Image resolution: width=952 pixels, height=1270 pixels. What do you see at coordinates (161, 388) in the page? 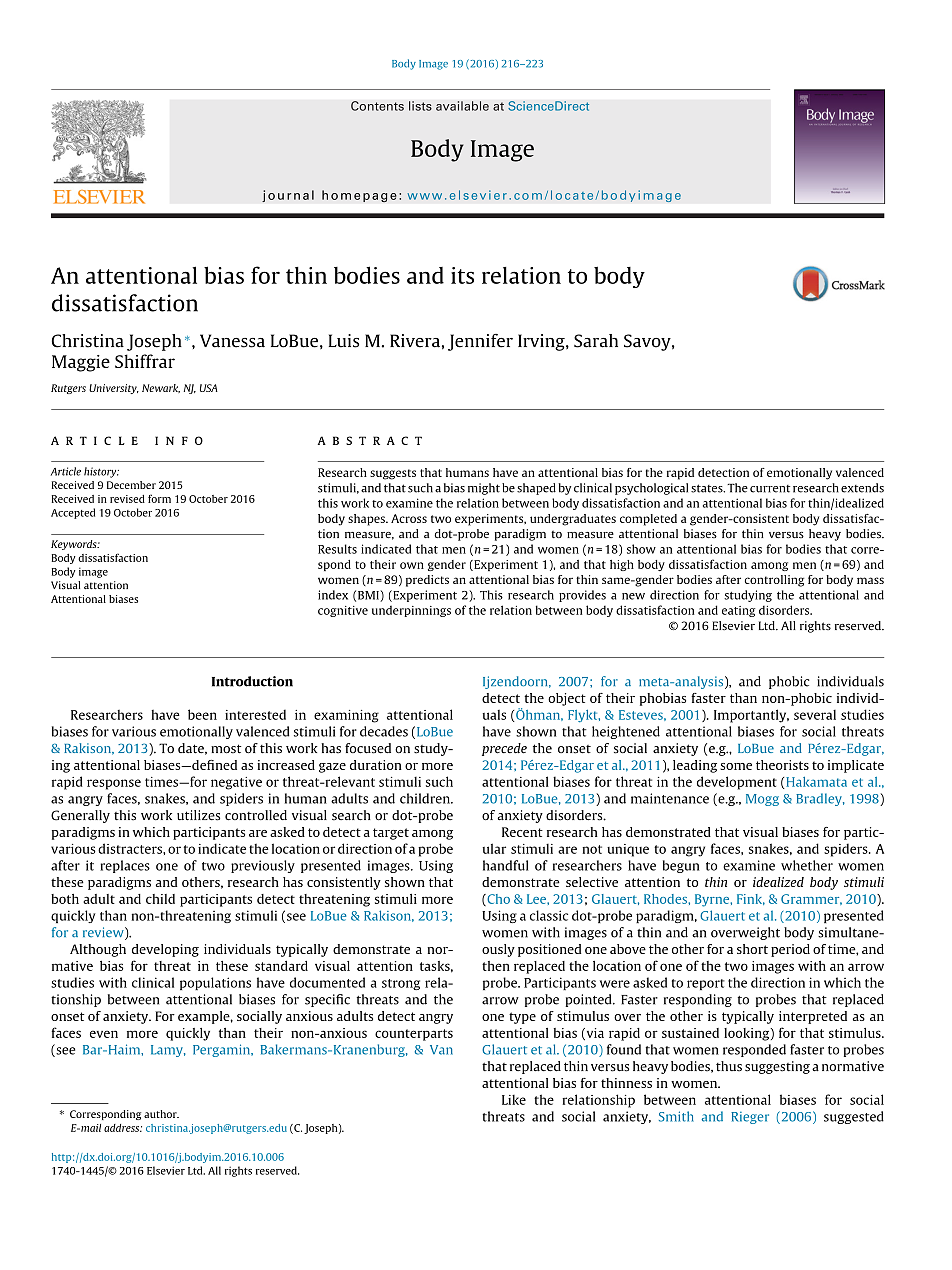
I see `Newark` at bounding box center [161, 388].
